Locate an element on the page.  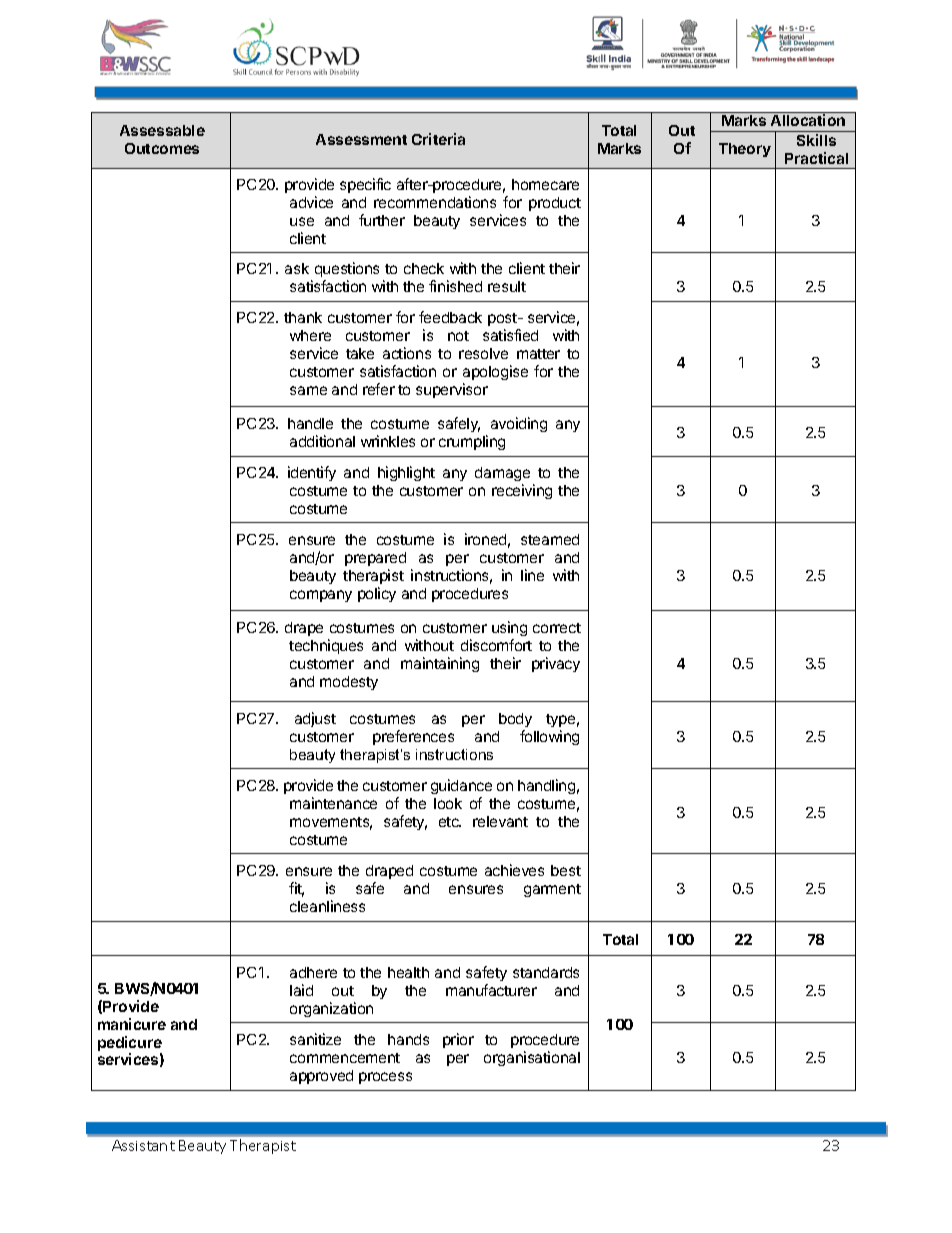
guidance is located at coordinates (461, 786).
